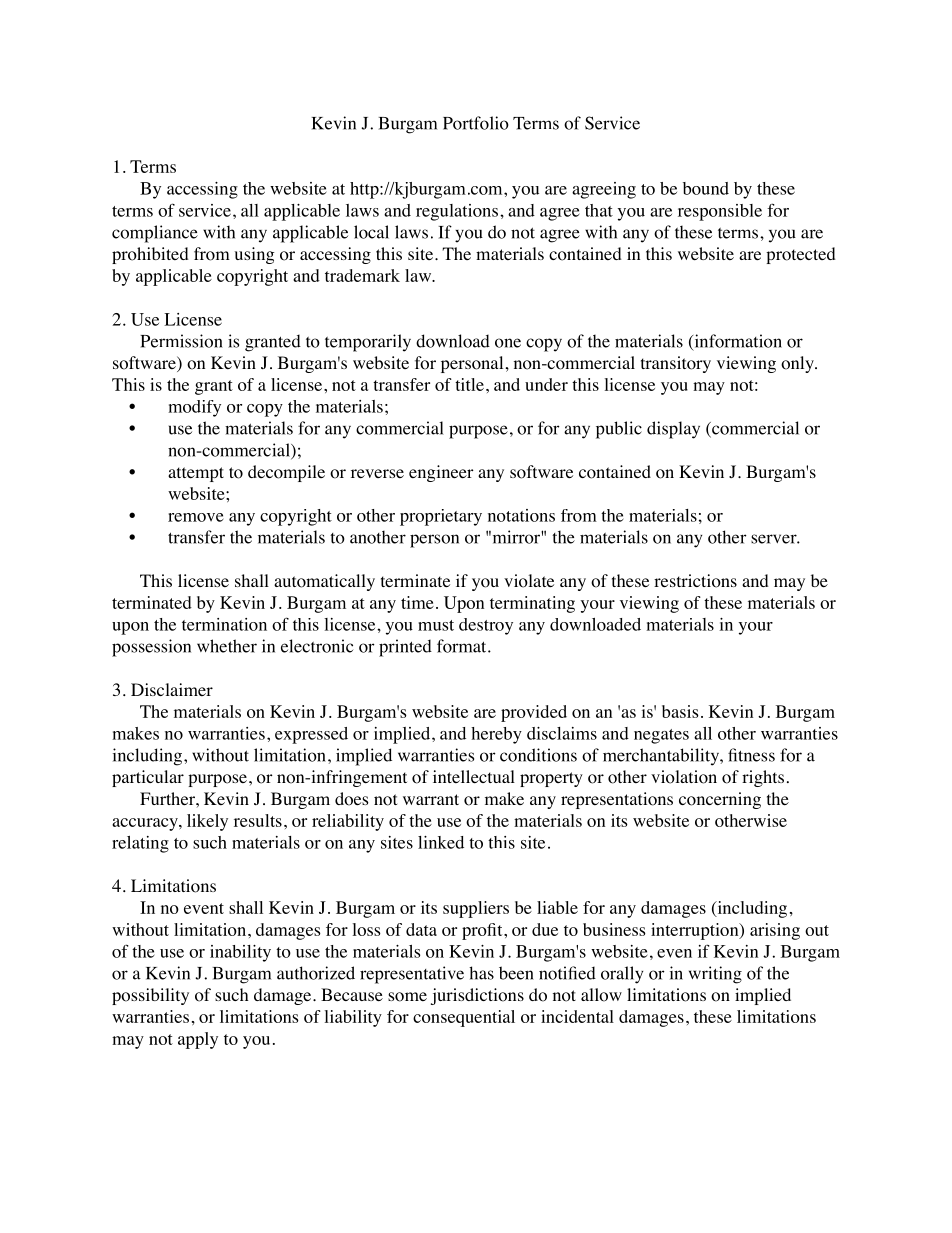 This image has width=952, height=1233. Describe the element at coordinates (172, 689) in the image. I see `Disclaimer` at that location.
